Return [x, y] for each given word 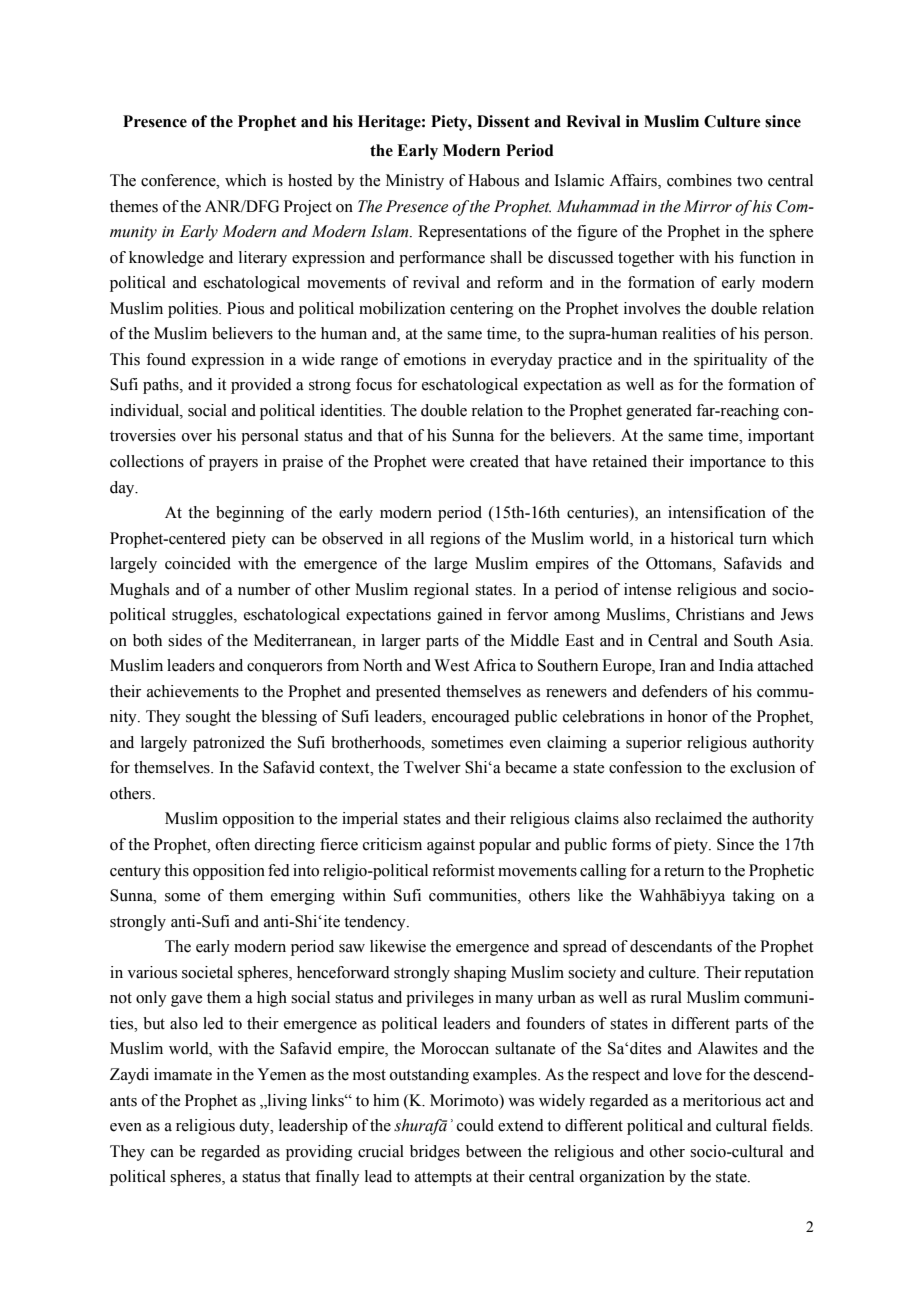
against [451, 846]
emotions [435, 359]
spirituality [731, 361]
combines [699, 180]
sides [185, 640]
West [451, 665]
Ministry [415, 182]
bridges [435, 1153]
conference [179, 180]
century [135, 873]
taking [753, 897]
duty [255, 1127]
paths [162, 386]
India [736, 665]
